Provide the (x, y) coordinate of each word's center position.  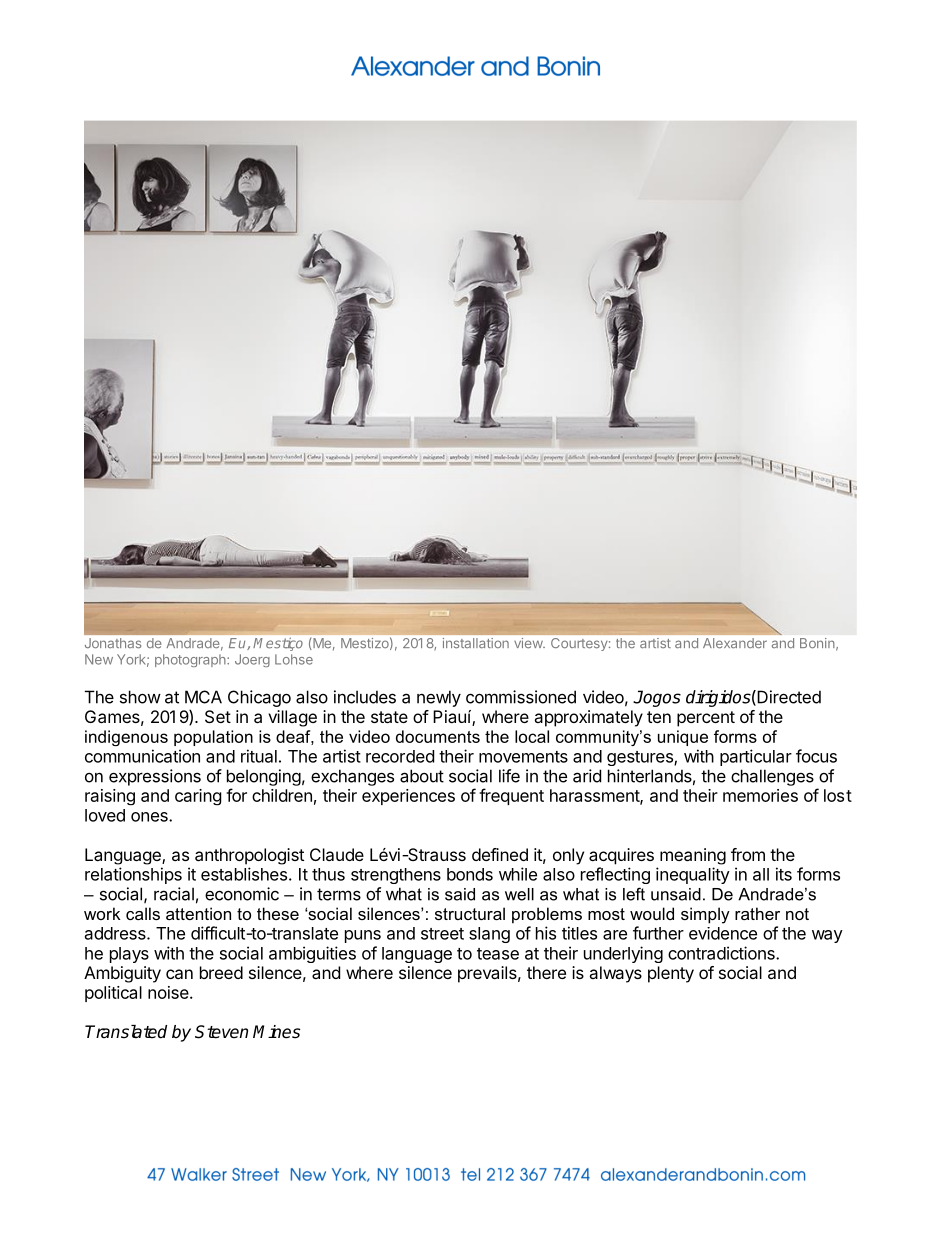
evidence (723, 933)
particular (756, 757)
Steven (221, 1032)
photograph (191, 660)
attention (198, 913)
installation (476, 643)
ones (150, 817)
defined (500, 854)
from (748, 854)
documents (438, 736)
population (213, 738)
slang (489, 935)
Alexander (735, 643)
